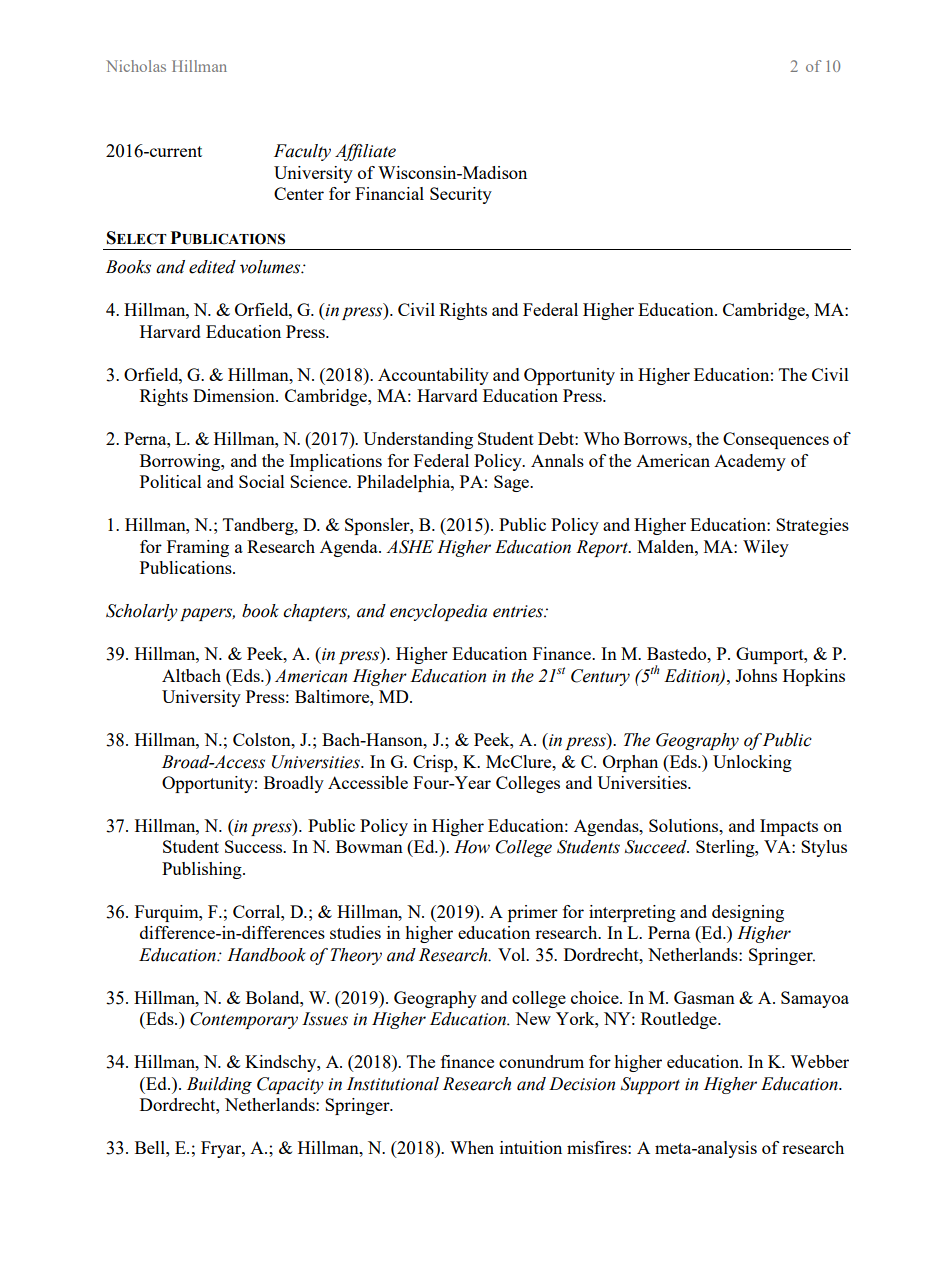 This screenshot has width=952, height=1272. I want to click on Nicholas, so click(136, 66).
